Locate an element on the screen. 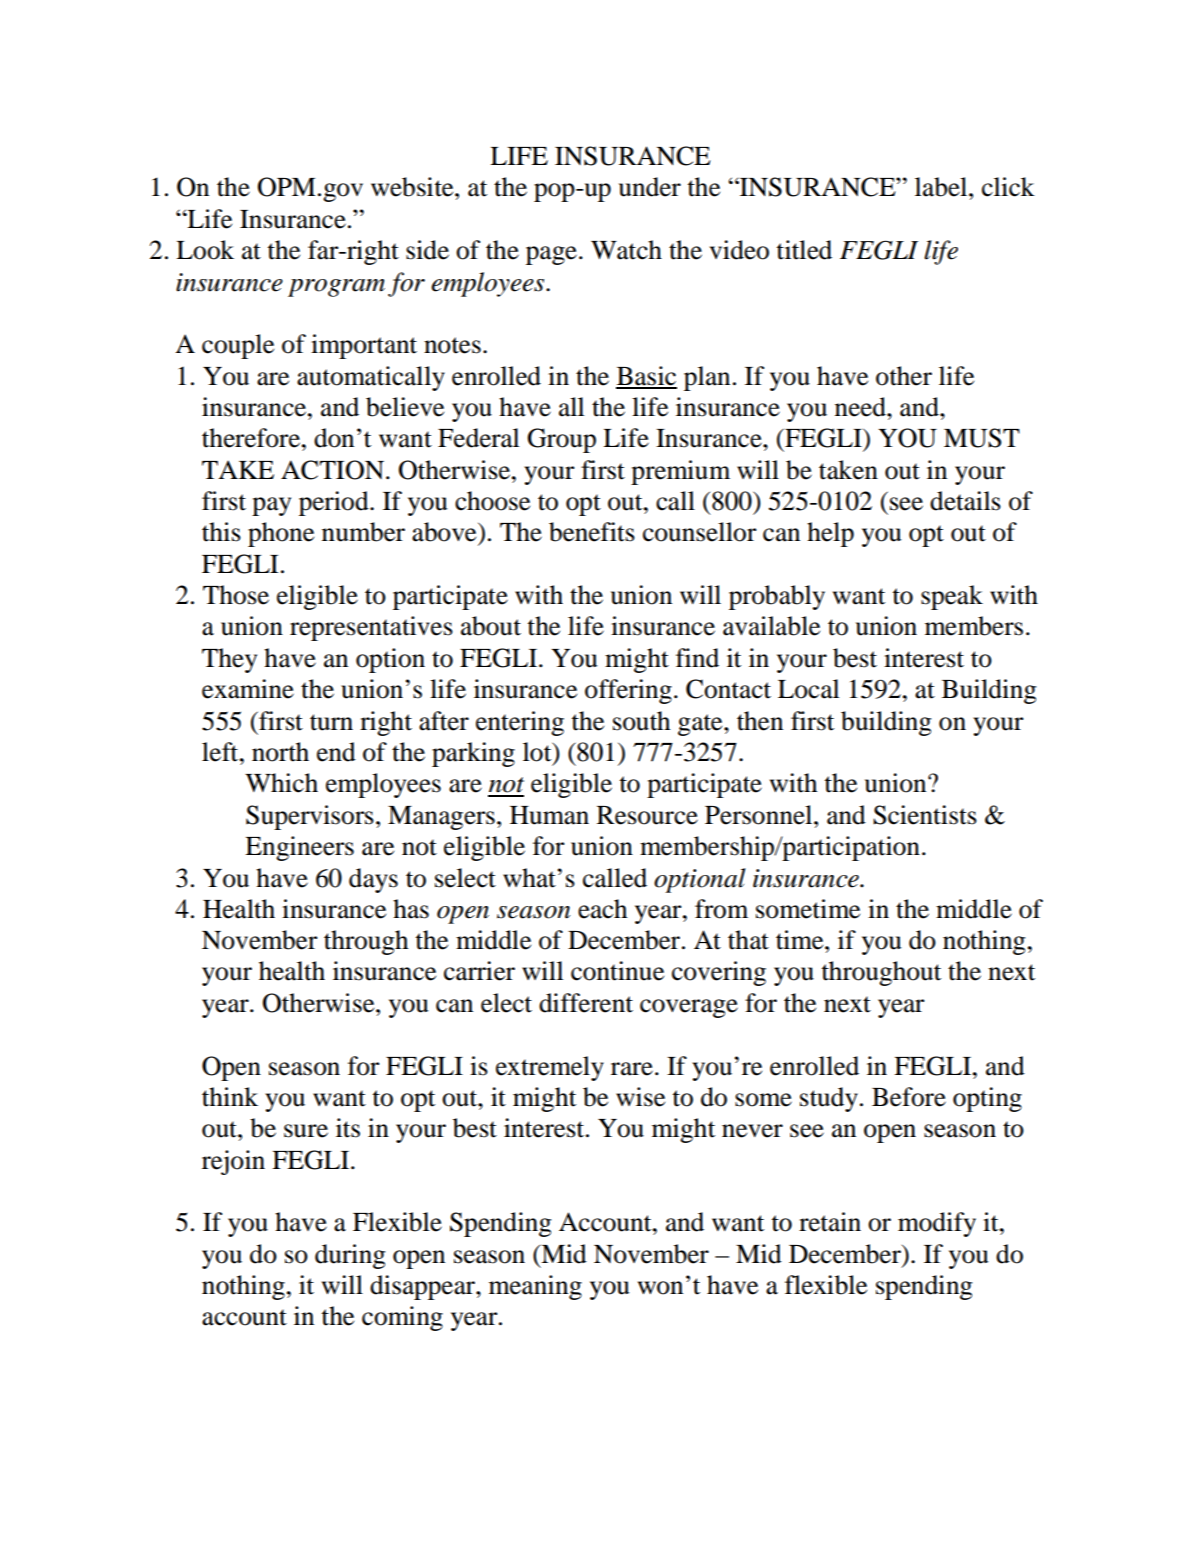 This screenshot has height=1543, width=1193. benefits is located at coordinates (592, 532).
